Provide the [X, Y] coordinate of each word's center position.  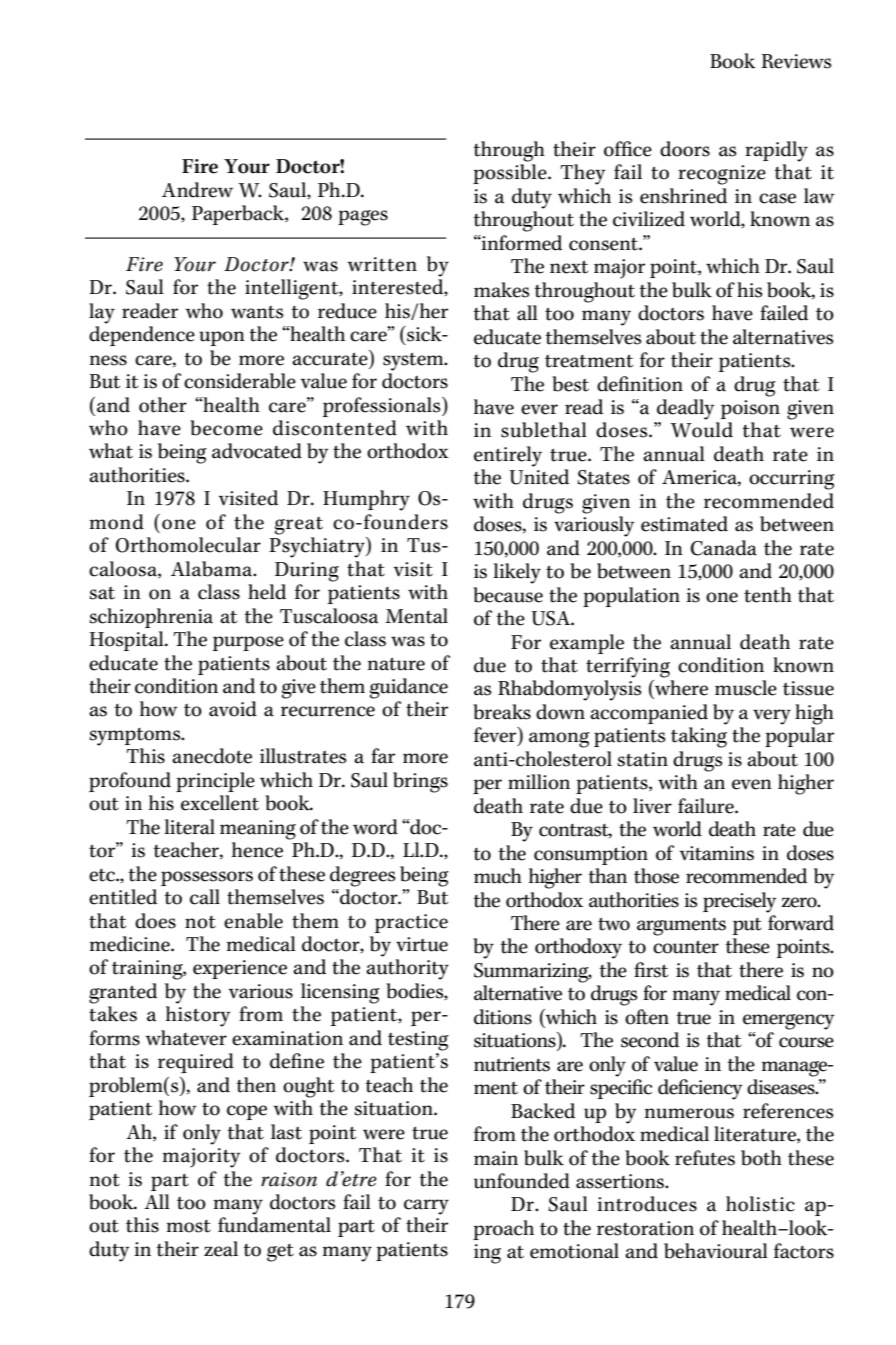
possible [511, 174]
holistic [760, 1204]
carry [426, 1207]
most [188, 1226]
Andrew [197, 190]
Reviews [796, 61]
